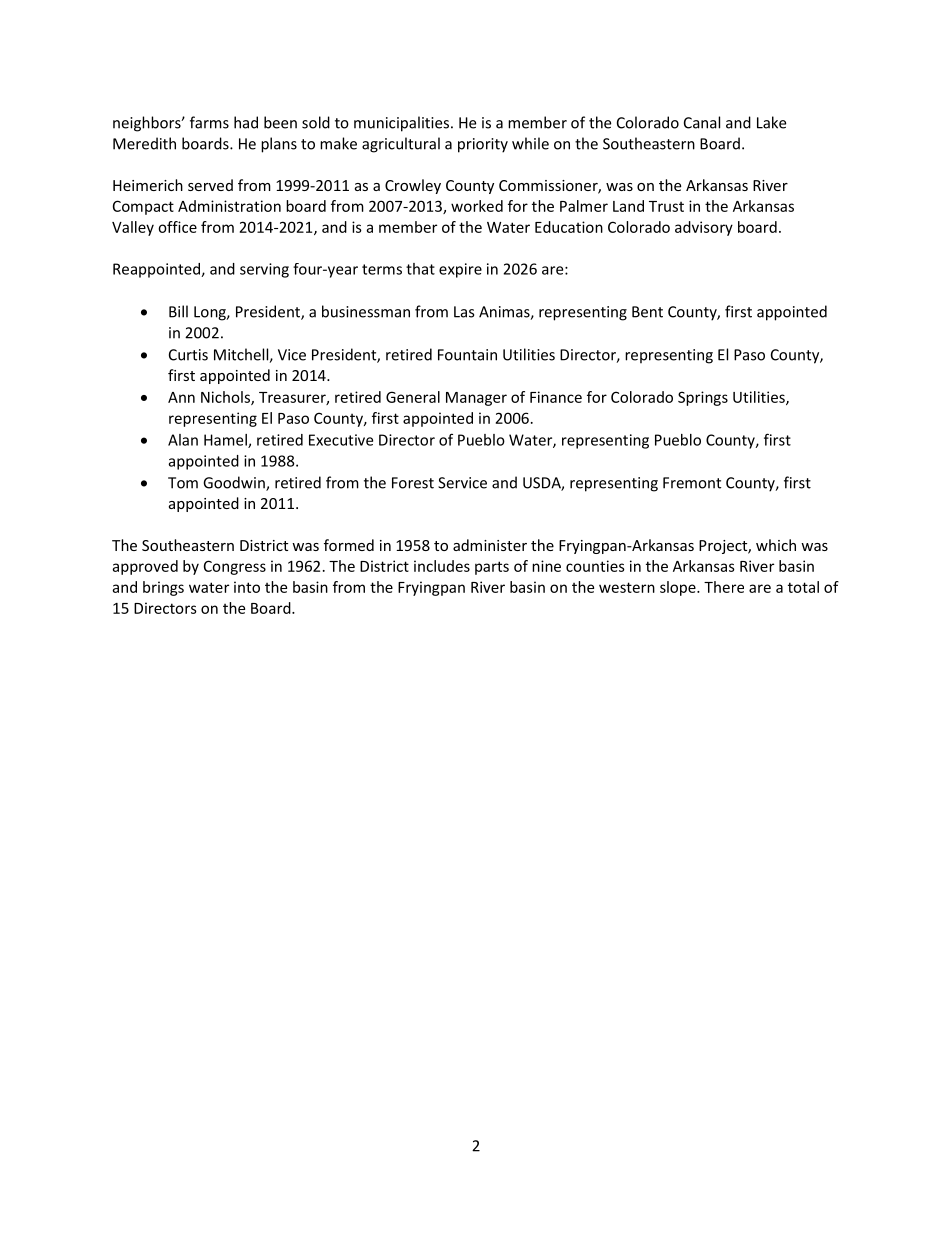  What do you see at coordinates (209, 122) in the screenshot?
I see `farms` at bounding box center [209, 122].
